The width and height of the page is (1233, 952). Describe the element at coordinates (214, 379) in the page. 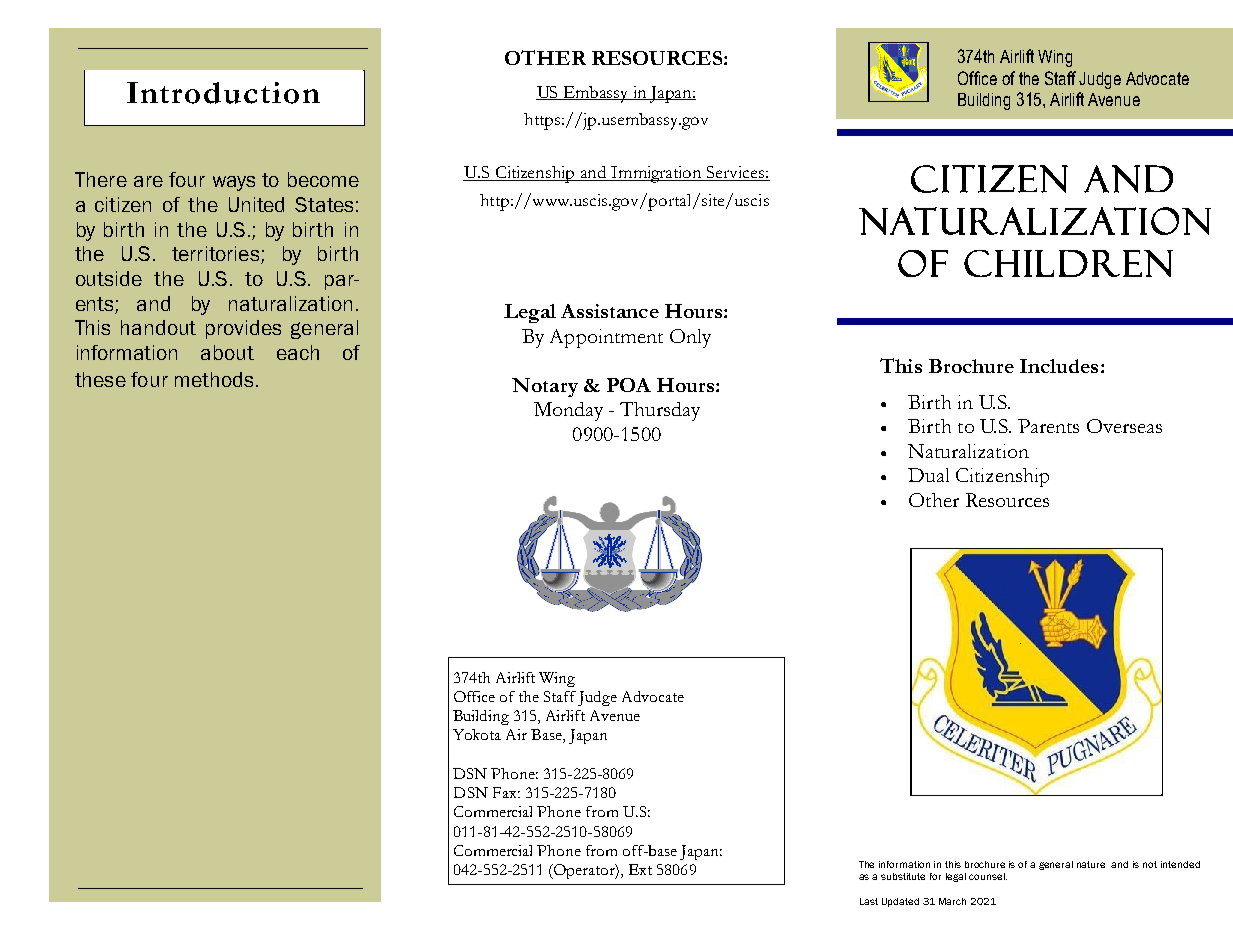

I see `methods` at that location.
